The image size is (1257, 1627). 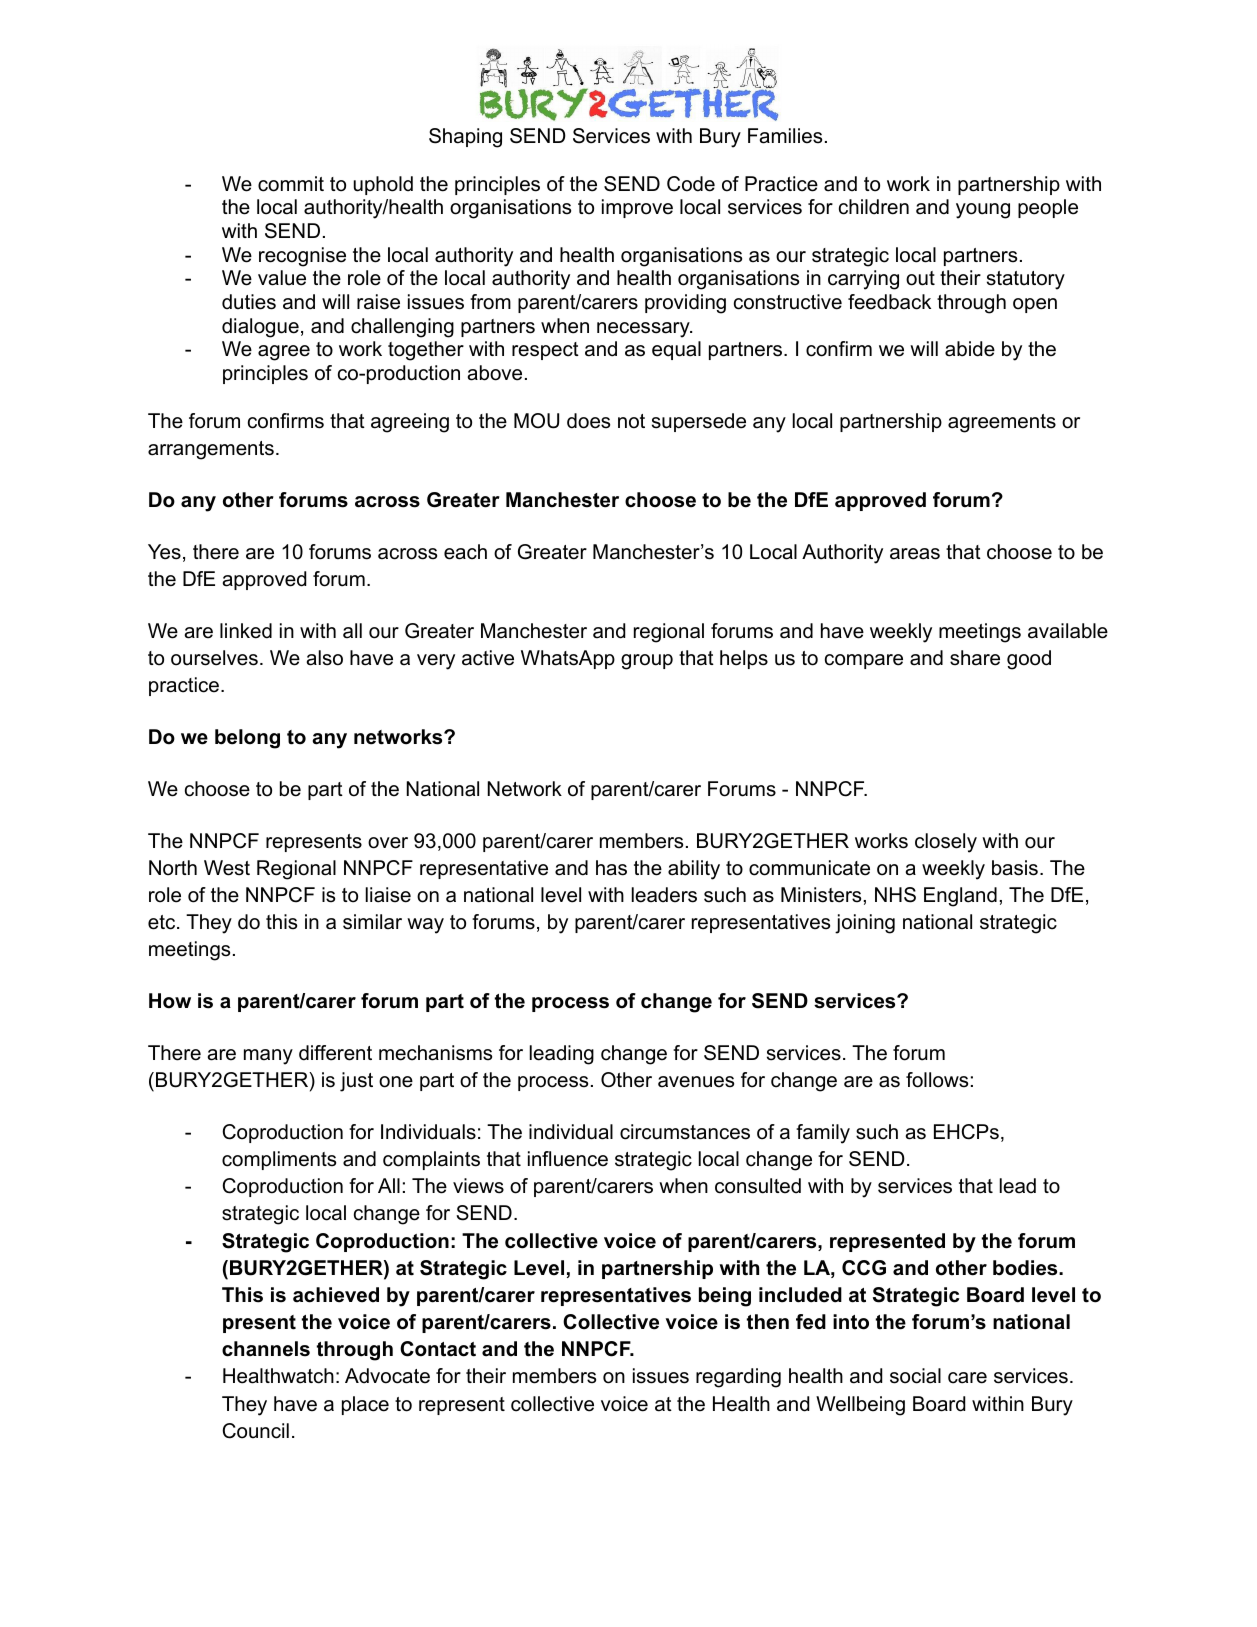 What do you see at coordinates (637, 208) in the screenshot?
I see `improve` at bounding box center [637, 208].
